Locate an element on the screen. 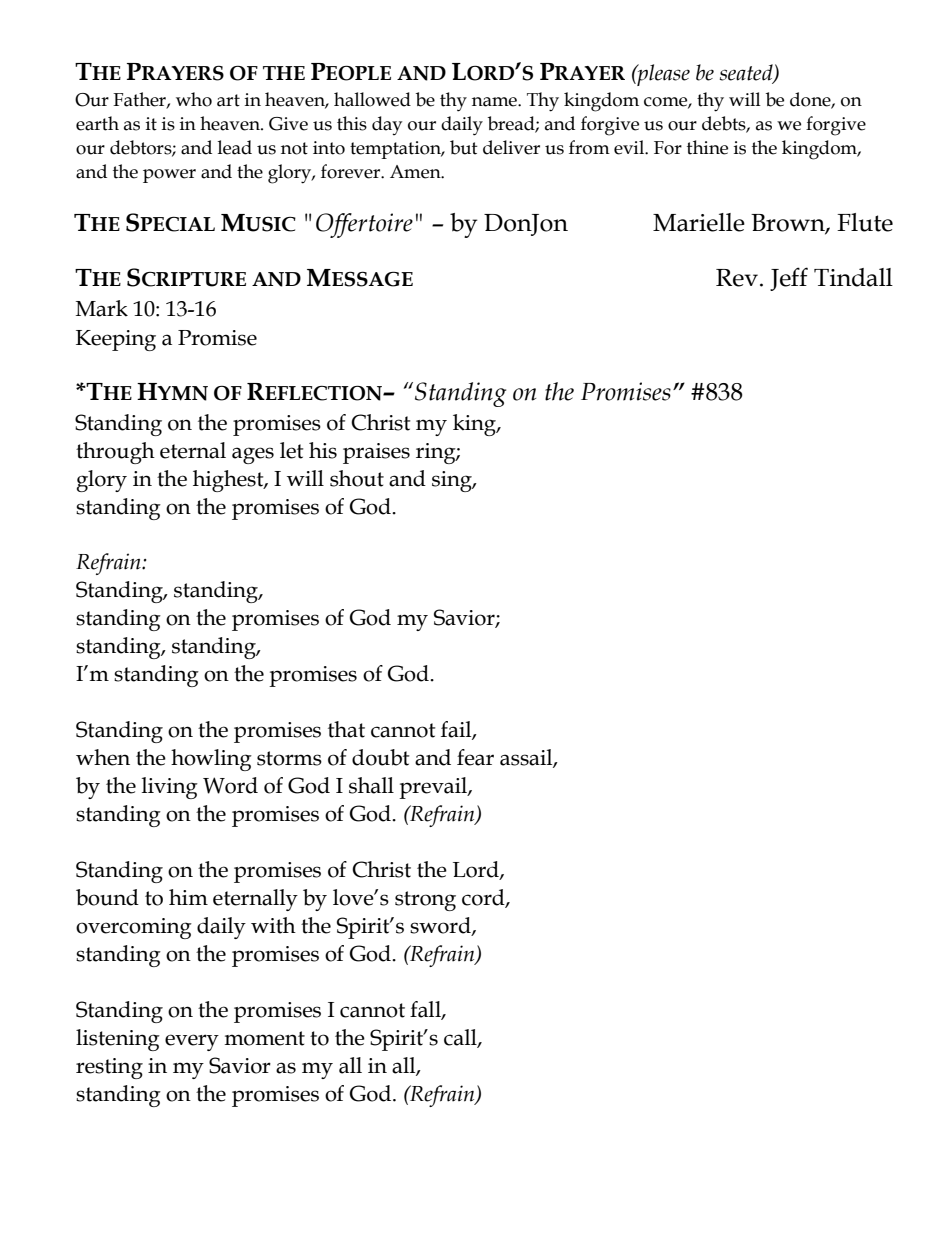 This screenshot has height=1233, width=952. every is located at coordinates (192, 1042).
